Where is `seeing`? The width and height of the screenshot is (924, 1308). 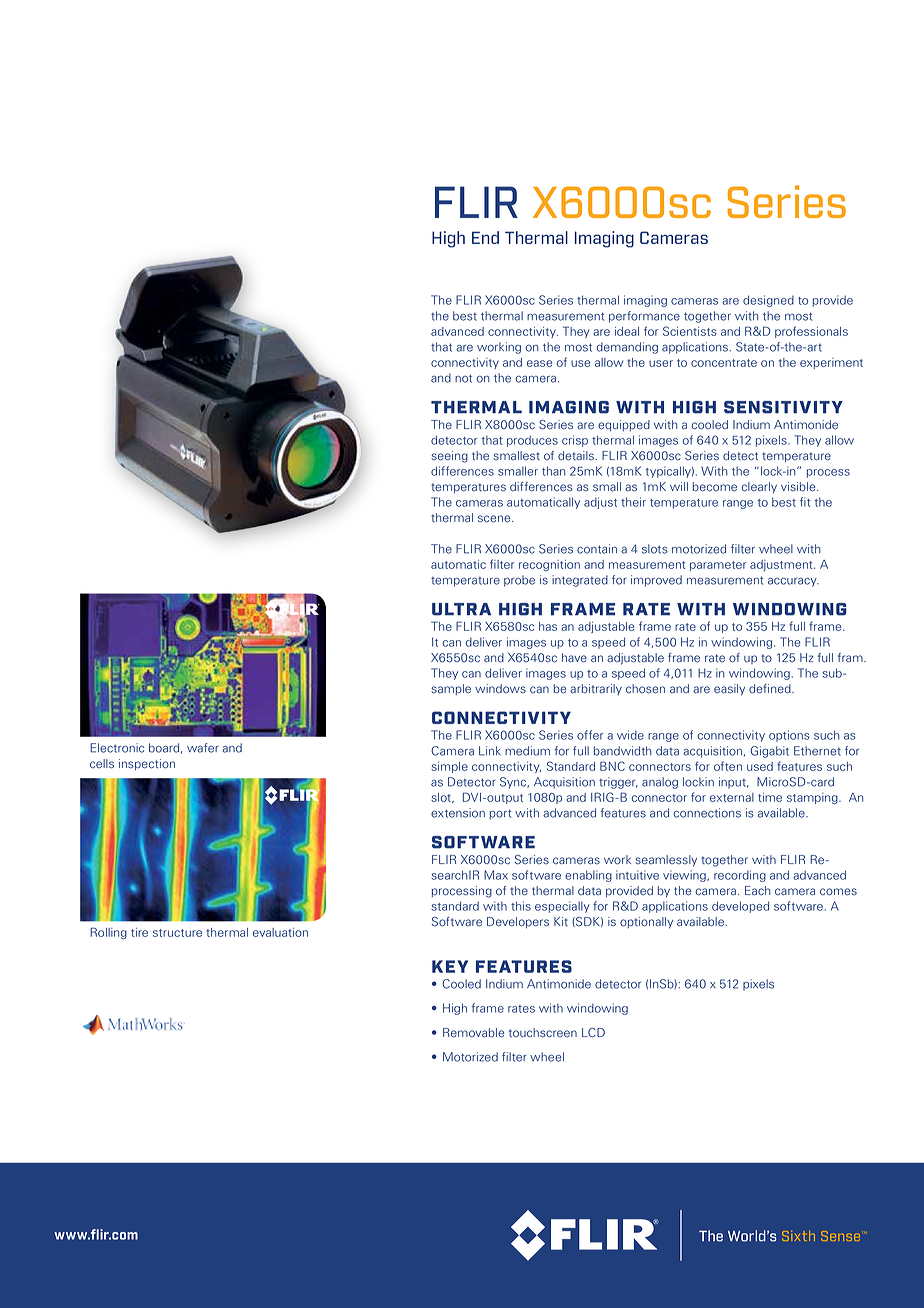 seeing is located at coordinates (449, 457).
